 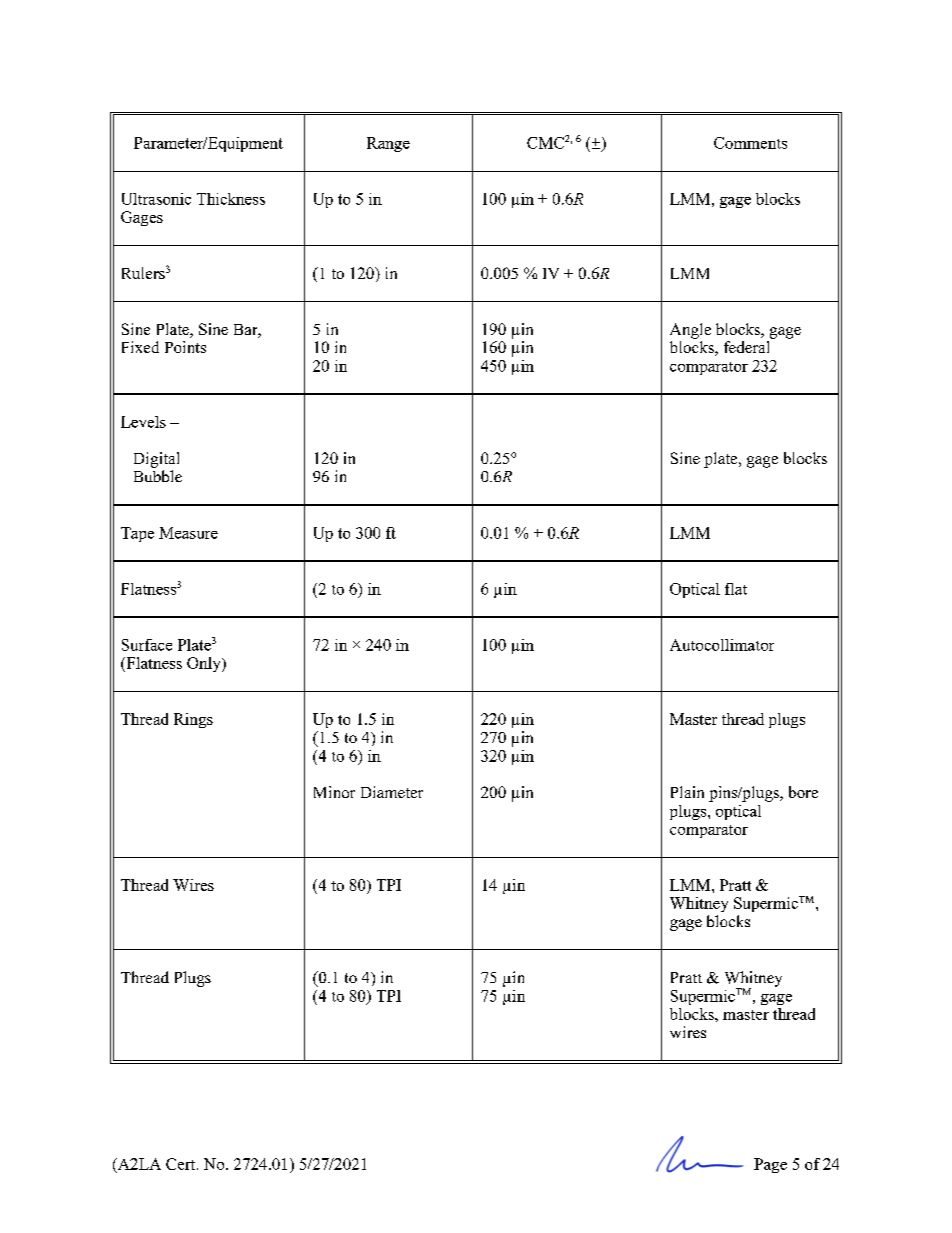 What do you see at coordinates (750, 143) in the document?
I see `Comments` at bounding box center [750, 143].
